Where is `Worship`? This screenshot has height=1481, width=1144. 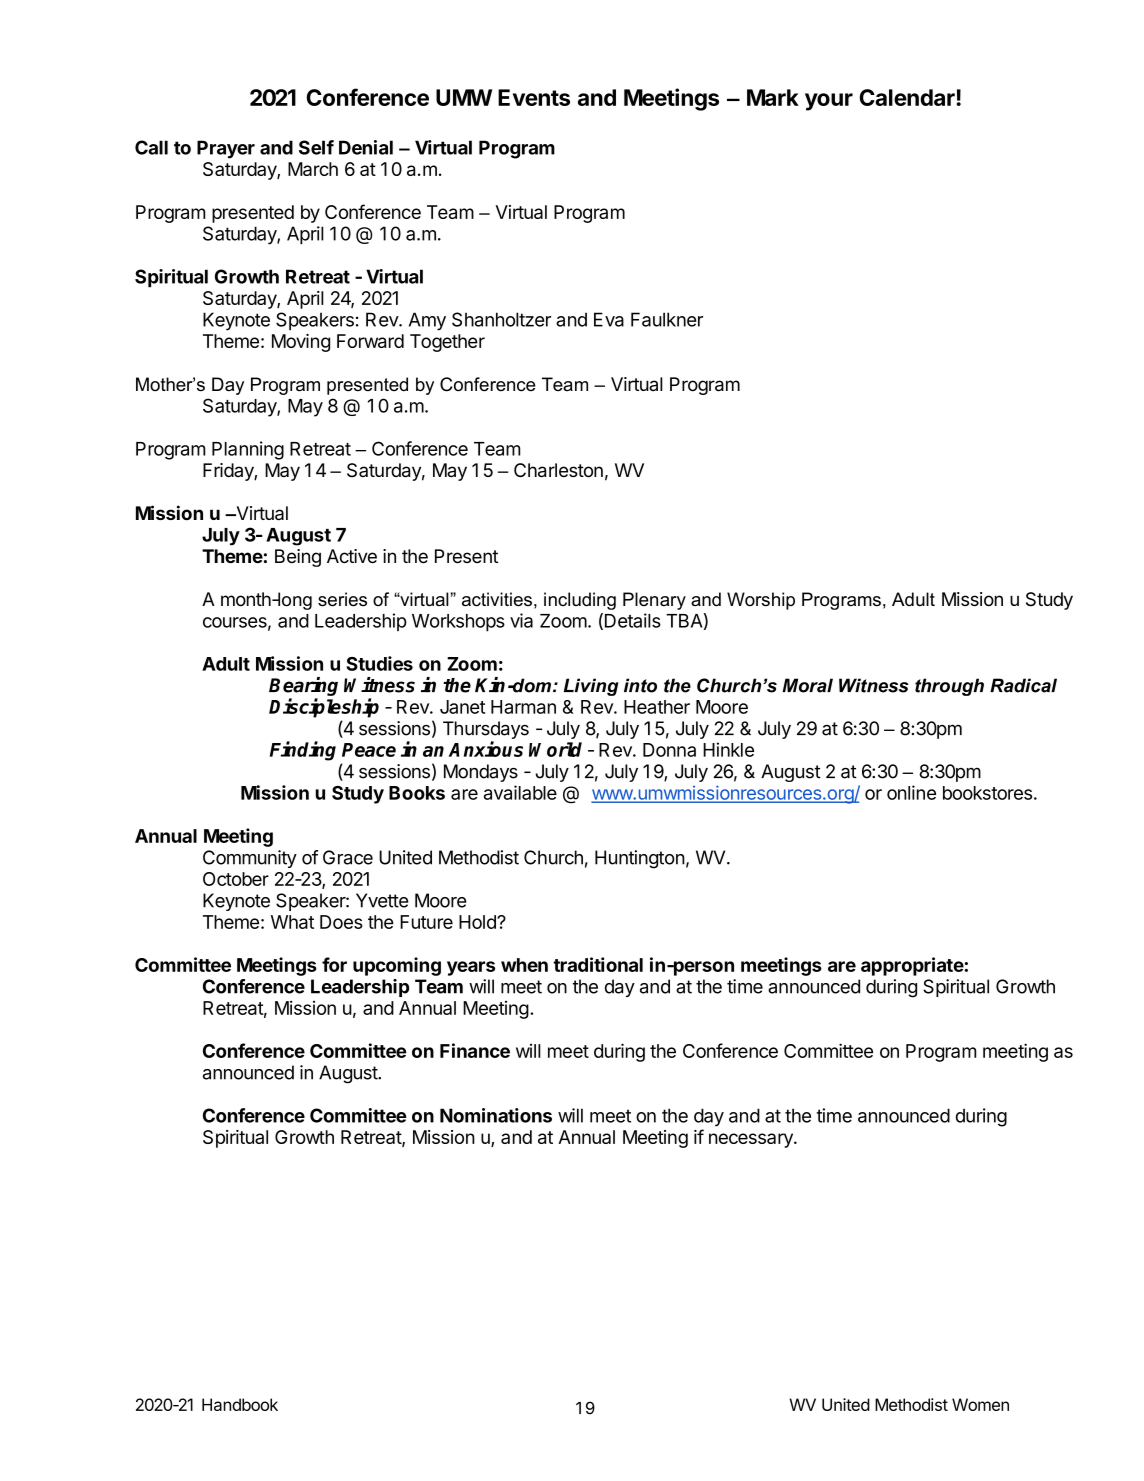 Worship is located at coordinates (761, 601).
